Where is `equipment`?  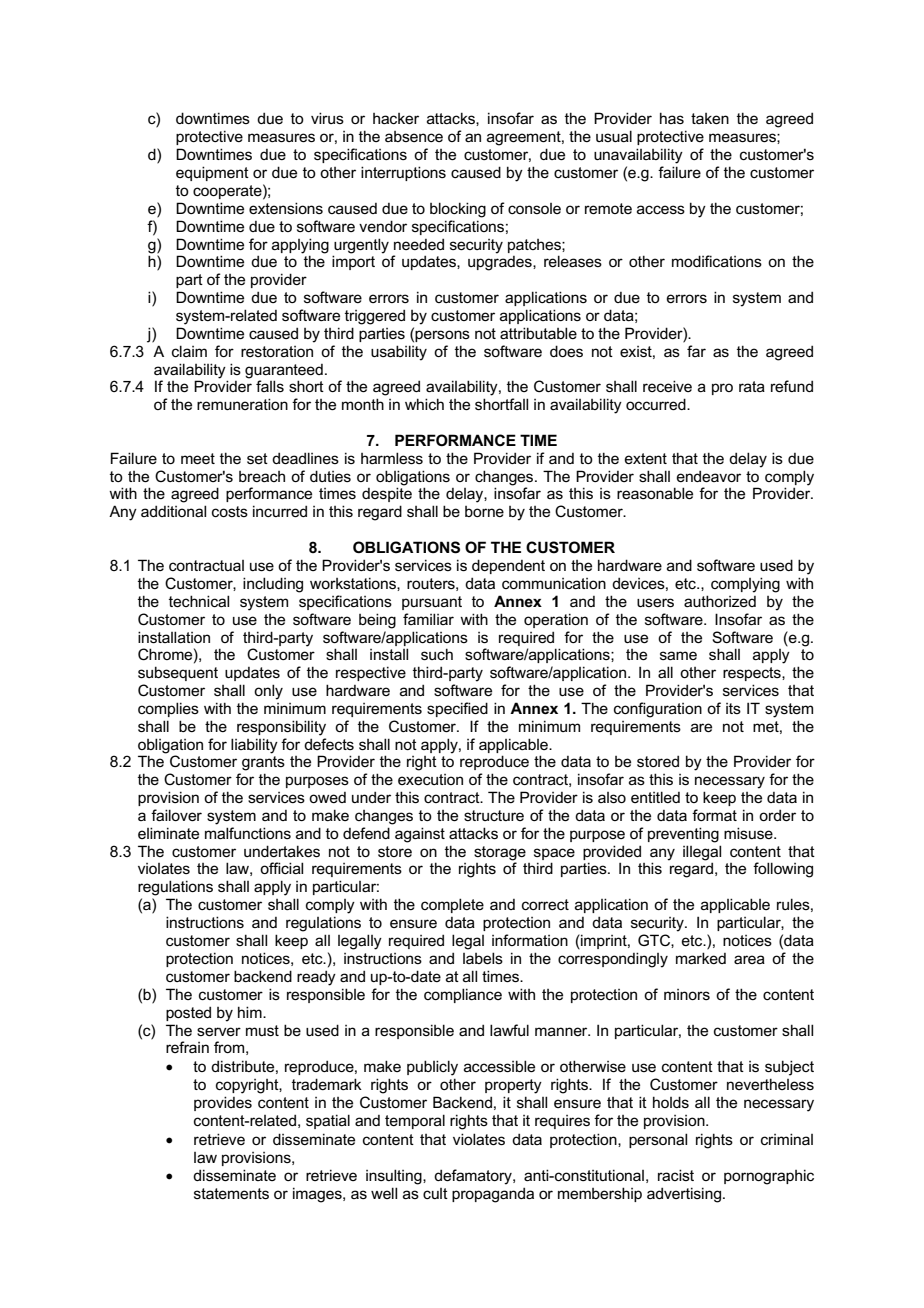 equipment is located at coordinates (212, 173).
